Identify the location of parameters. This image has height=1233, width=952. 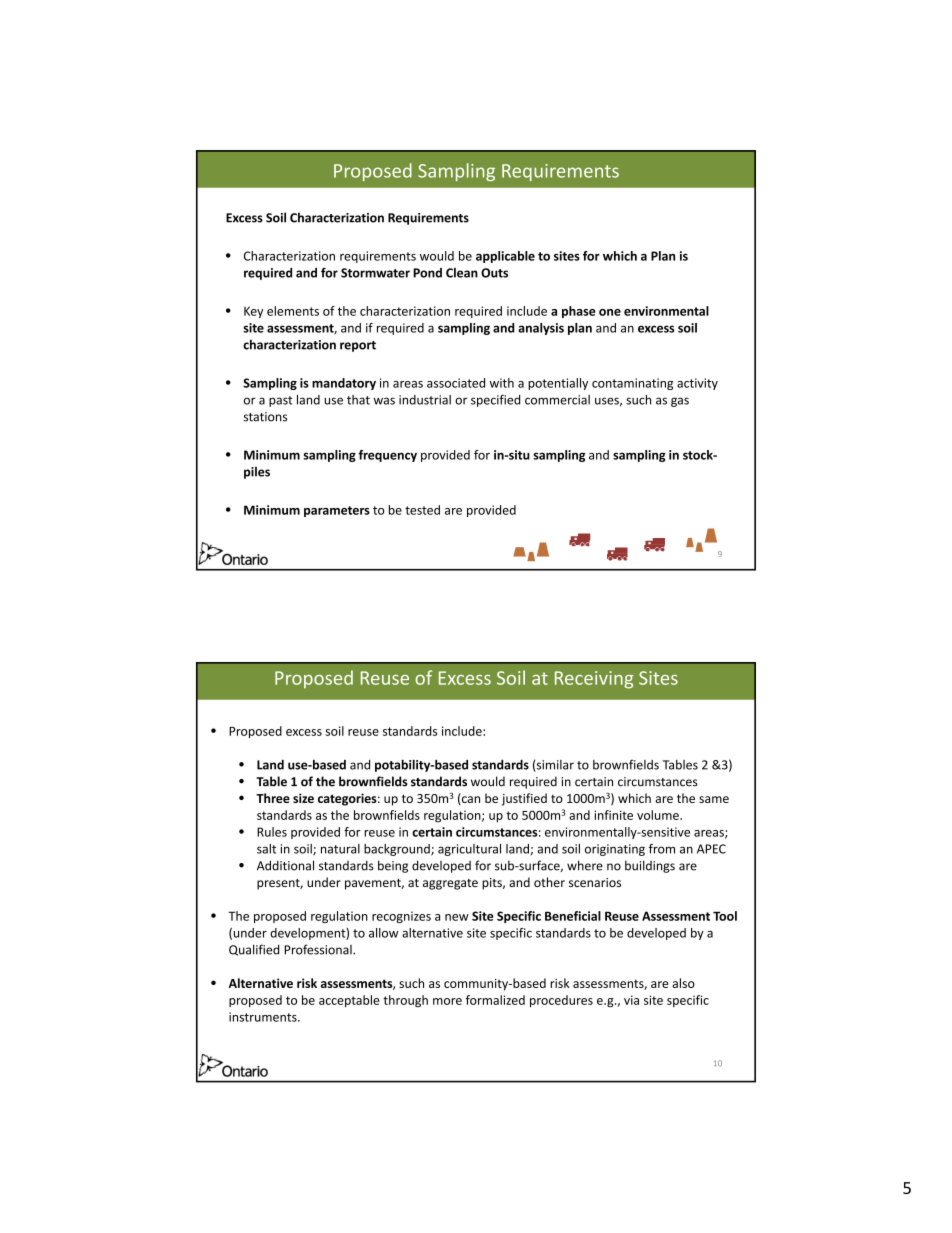
(337, 511).
